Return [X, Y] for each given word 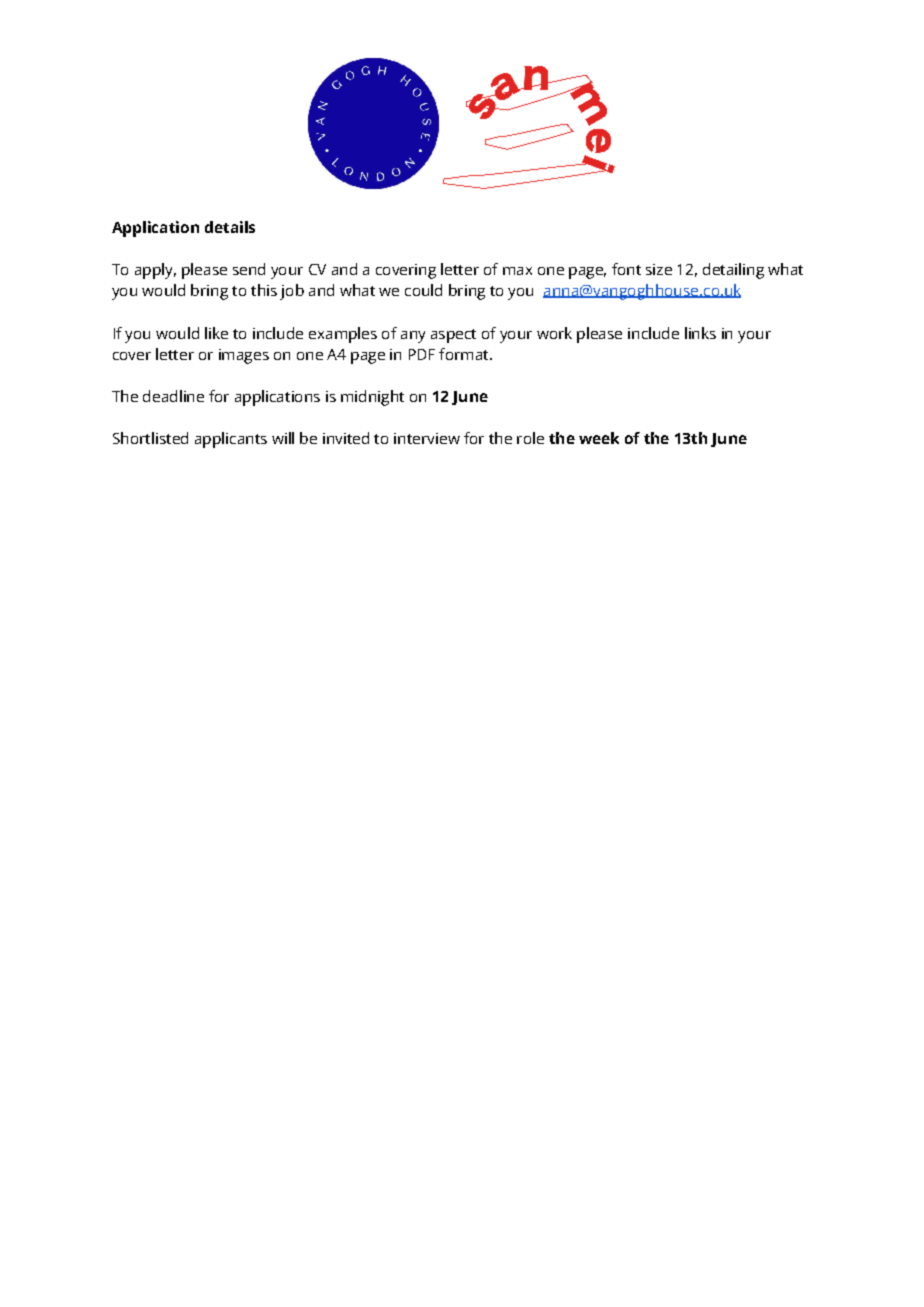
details [230, 227]
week [599, 438]
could [423, 290]
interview [427, 438]
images [244, 356]
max [517, 271]
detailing [733, 271]
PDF [422, 354]
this [264, 290]
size [659, 269]
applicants [231, 440]
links [700, 333]
